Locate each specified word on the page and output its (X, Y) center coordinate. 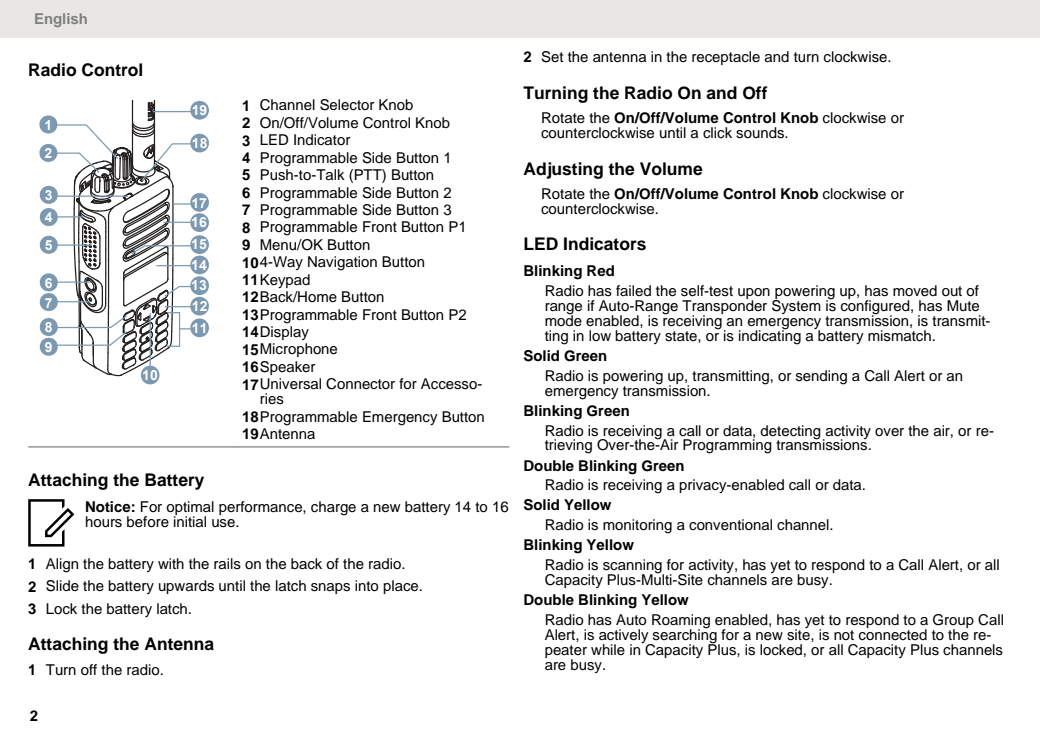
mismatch (899, 336)
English (61, 20)
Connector (360, 384)
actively (625, 637)
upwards (186, 587)
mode (563, 320)
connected (893, 634)
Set (552, 57)
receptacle (726, 58)
